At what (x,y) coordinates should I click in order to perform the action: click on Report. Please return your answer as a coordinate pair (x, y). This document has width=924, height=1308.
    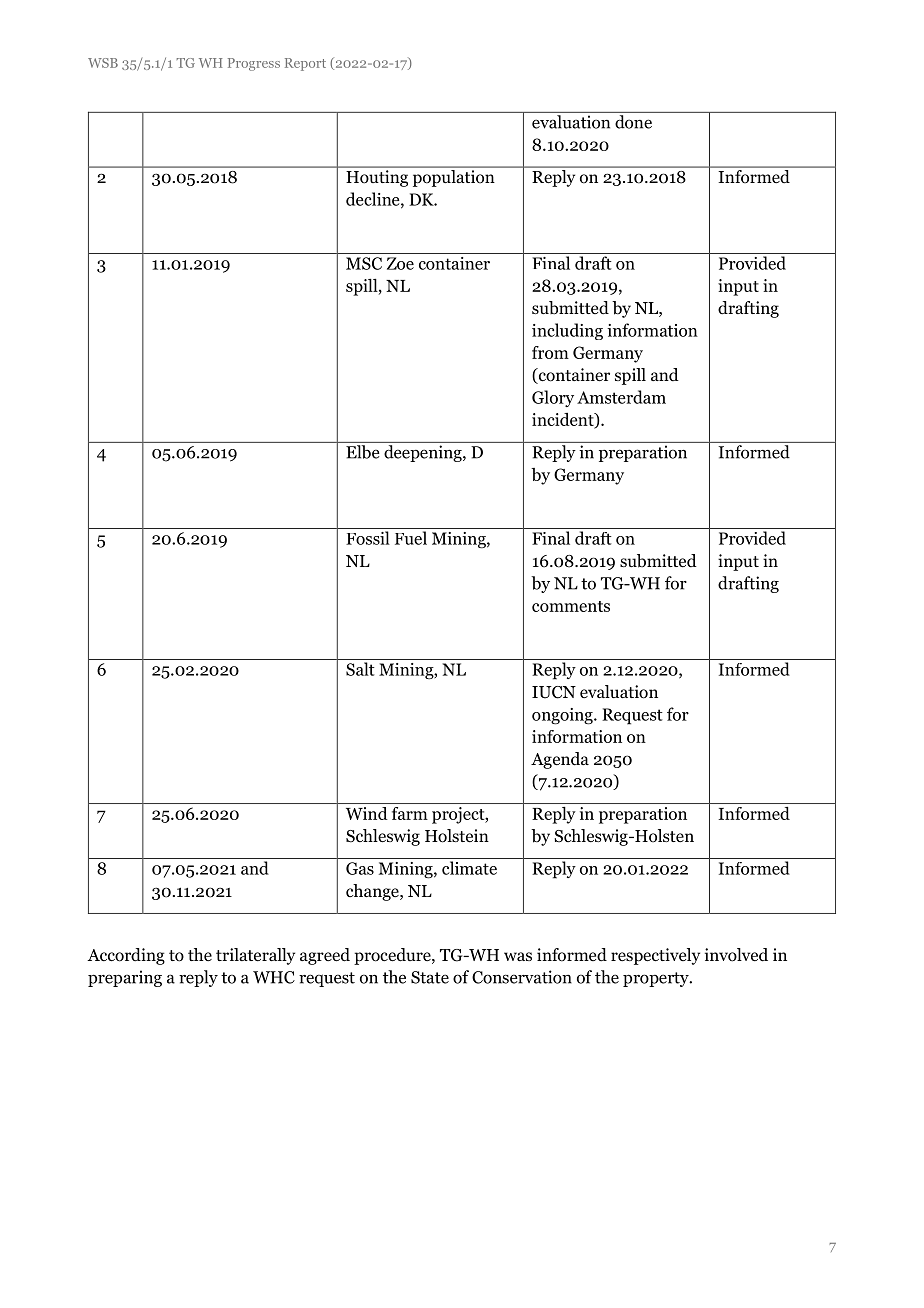
    Looking at the image, I should click on (305, 64).
